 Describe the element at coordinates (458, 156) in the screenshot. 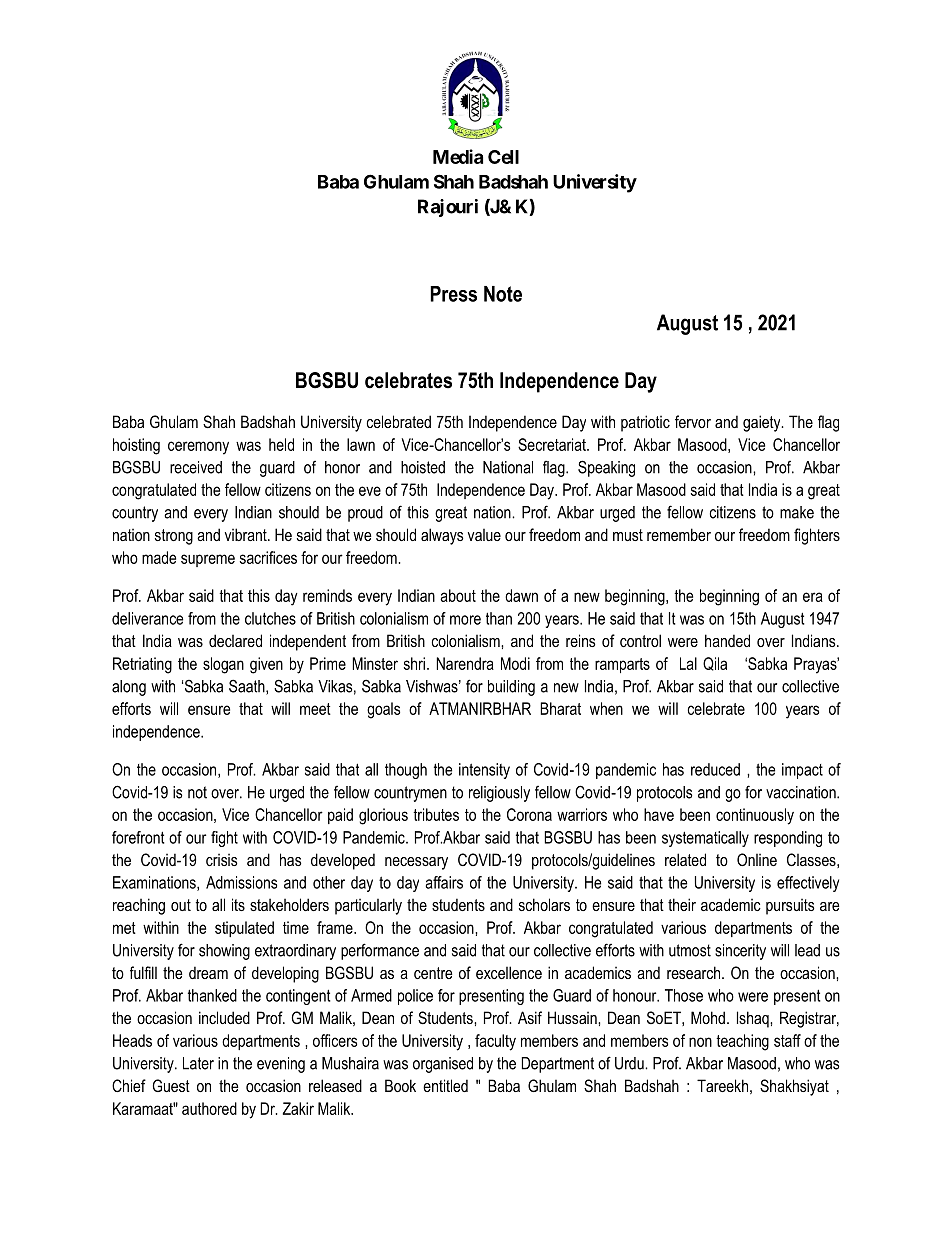

I see `Media` at that location.
